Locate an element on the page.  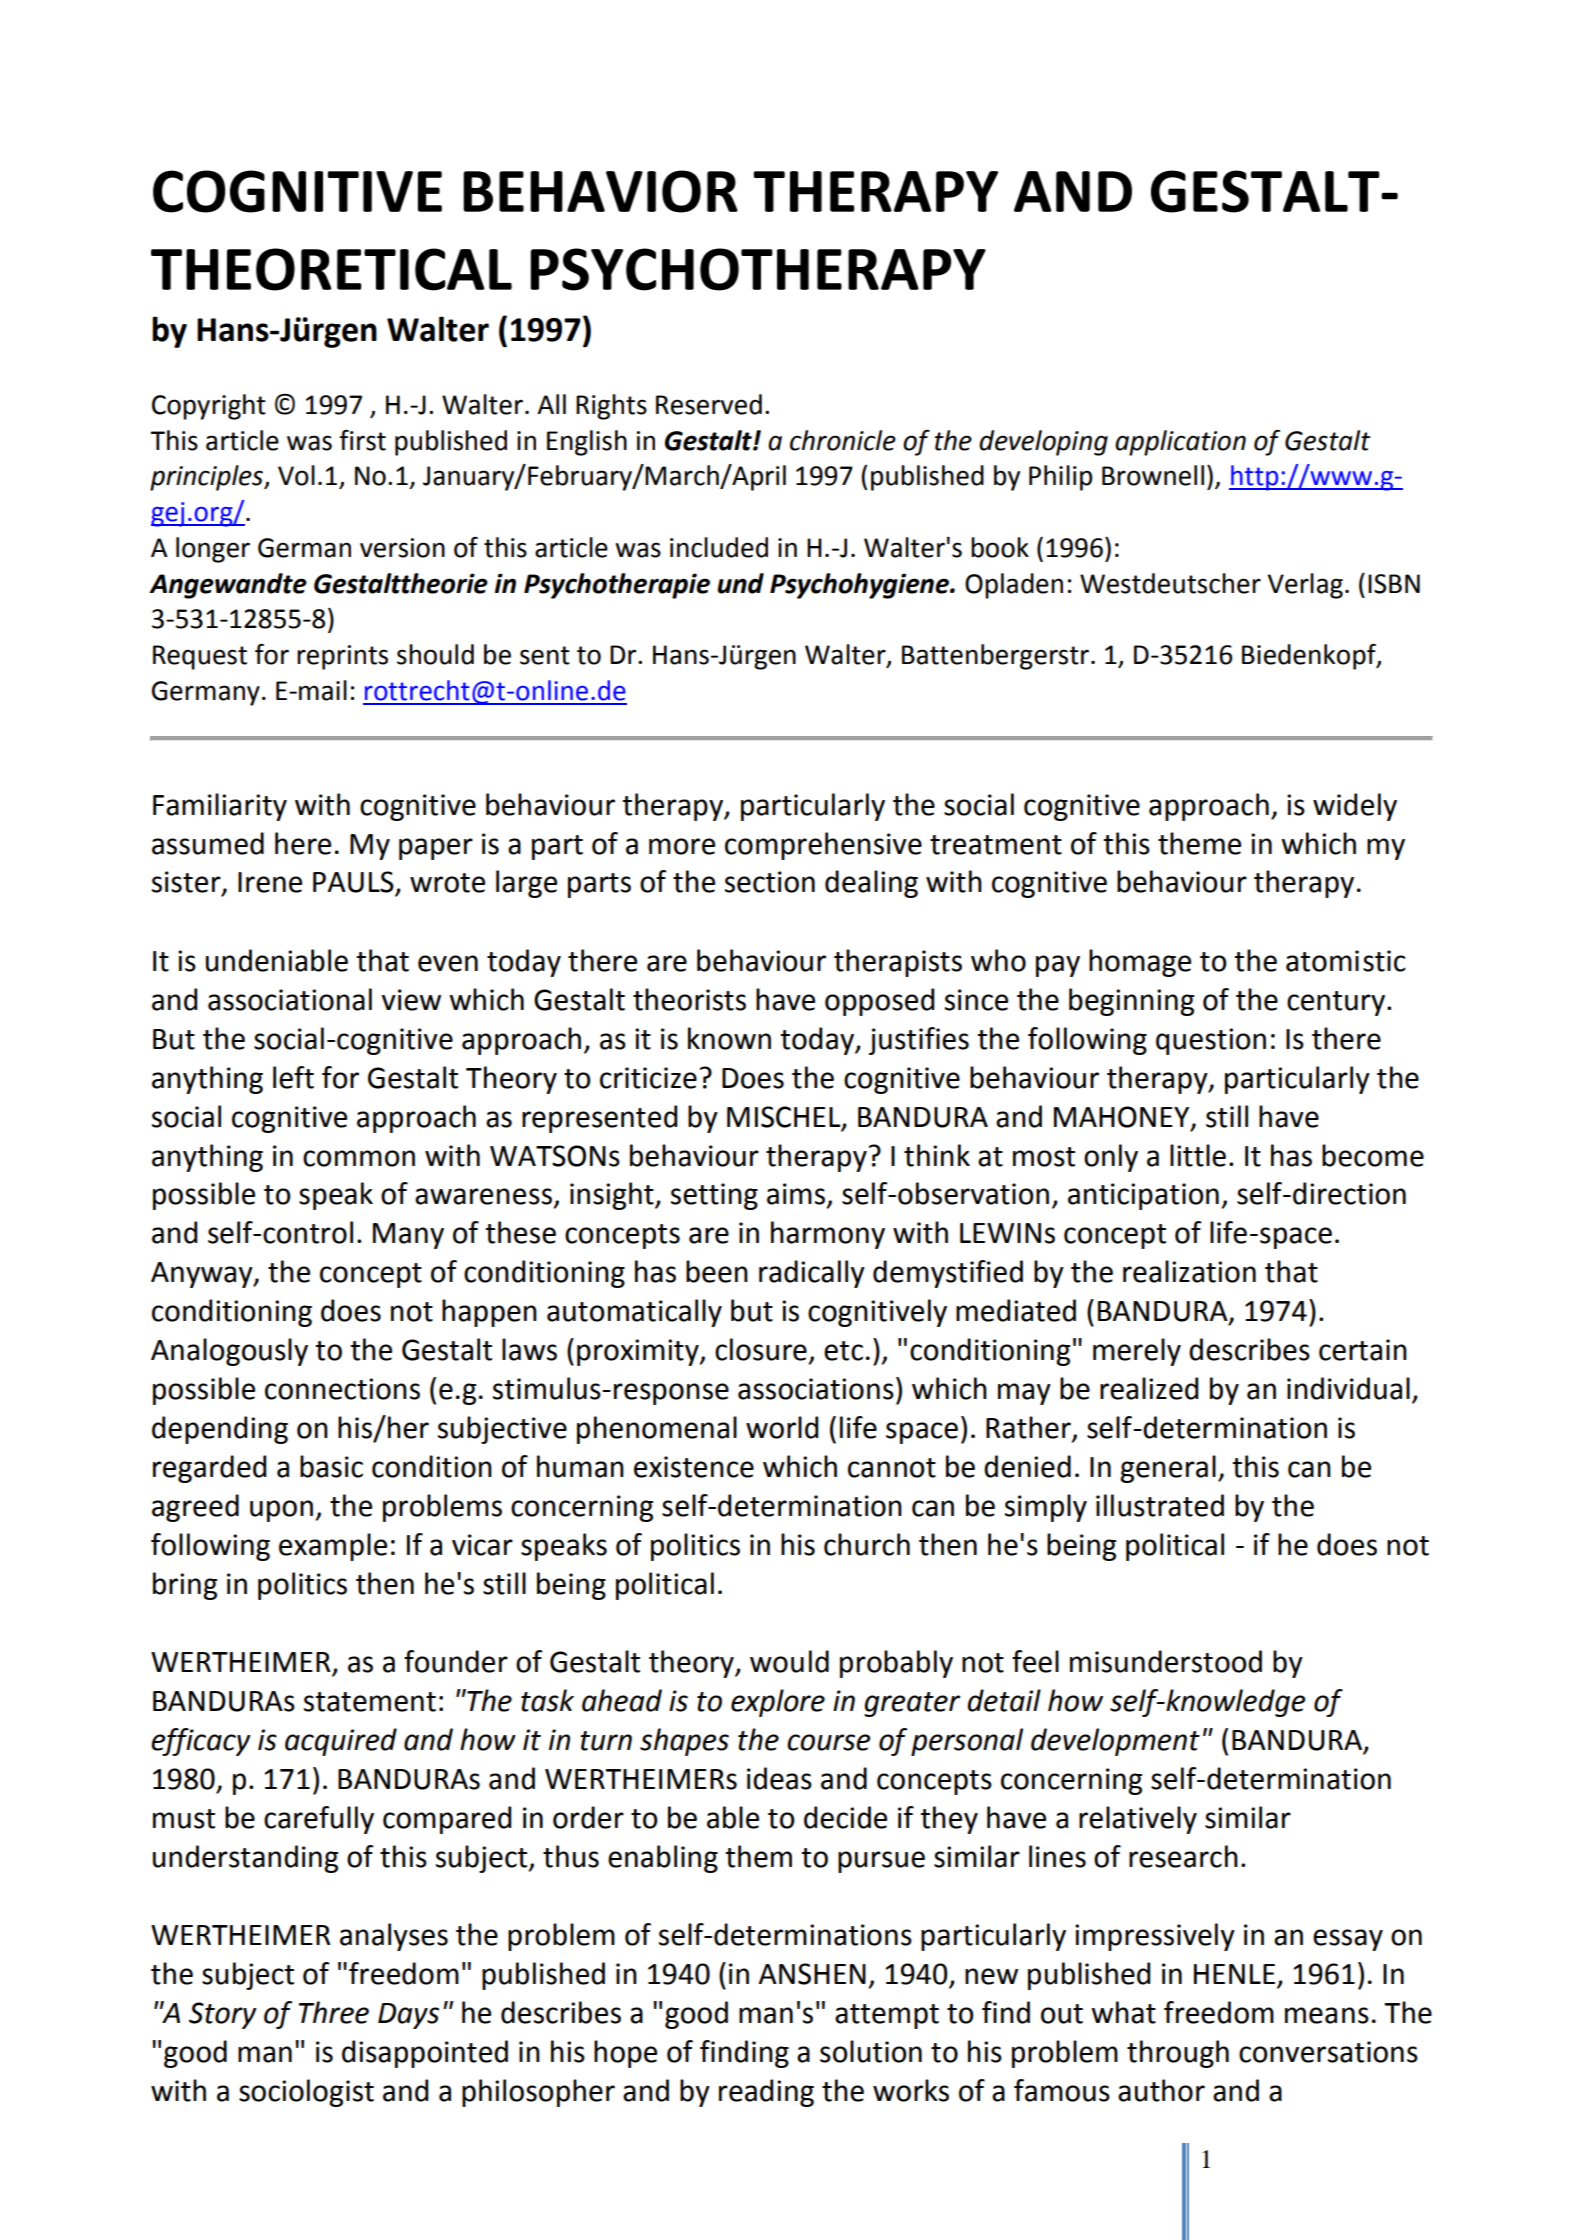
little is located at coordinates (1198, 1155).
